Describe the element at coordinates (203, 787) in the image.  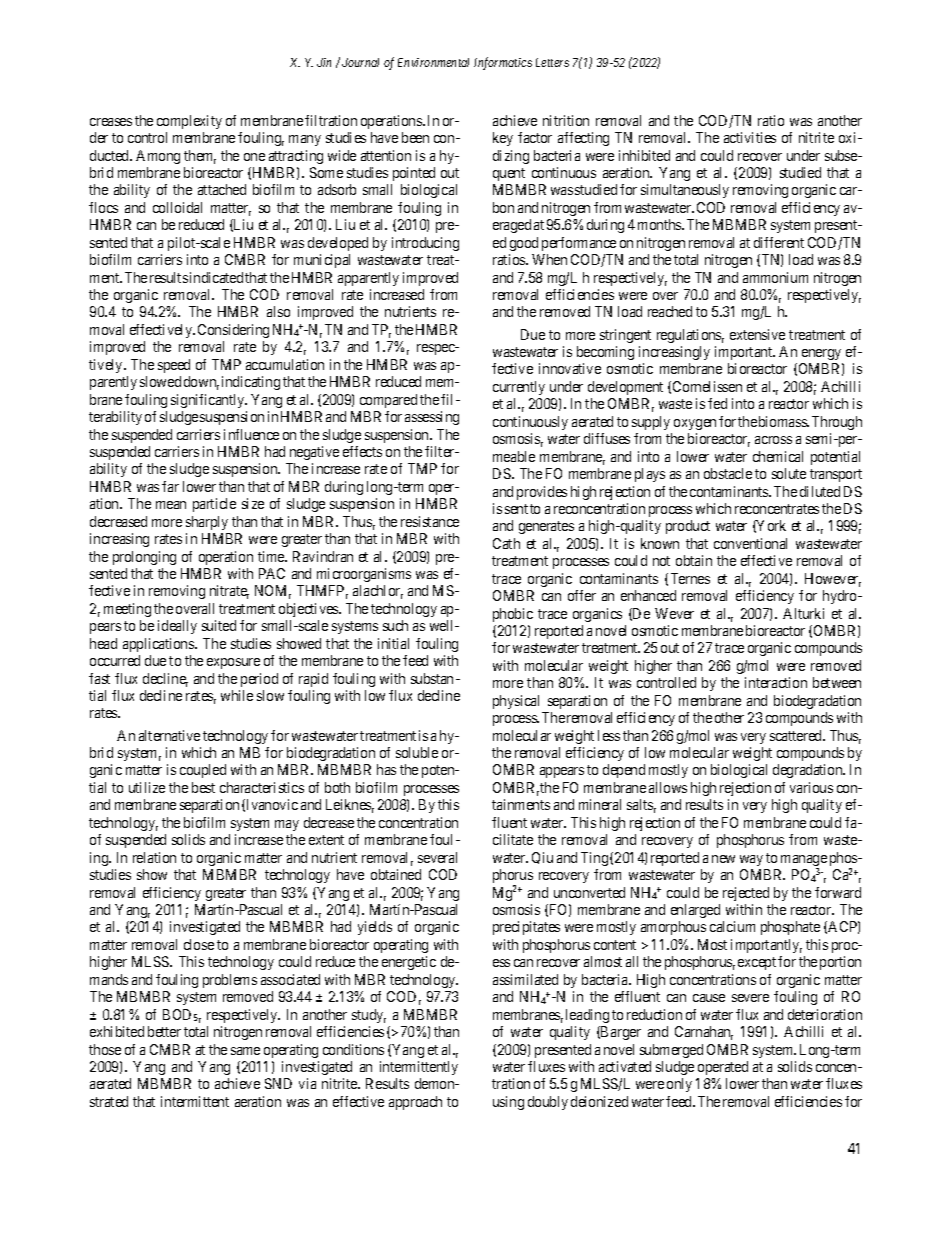
I see `best` at that location.
